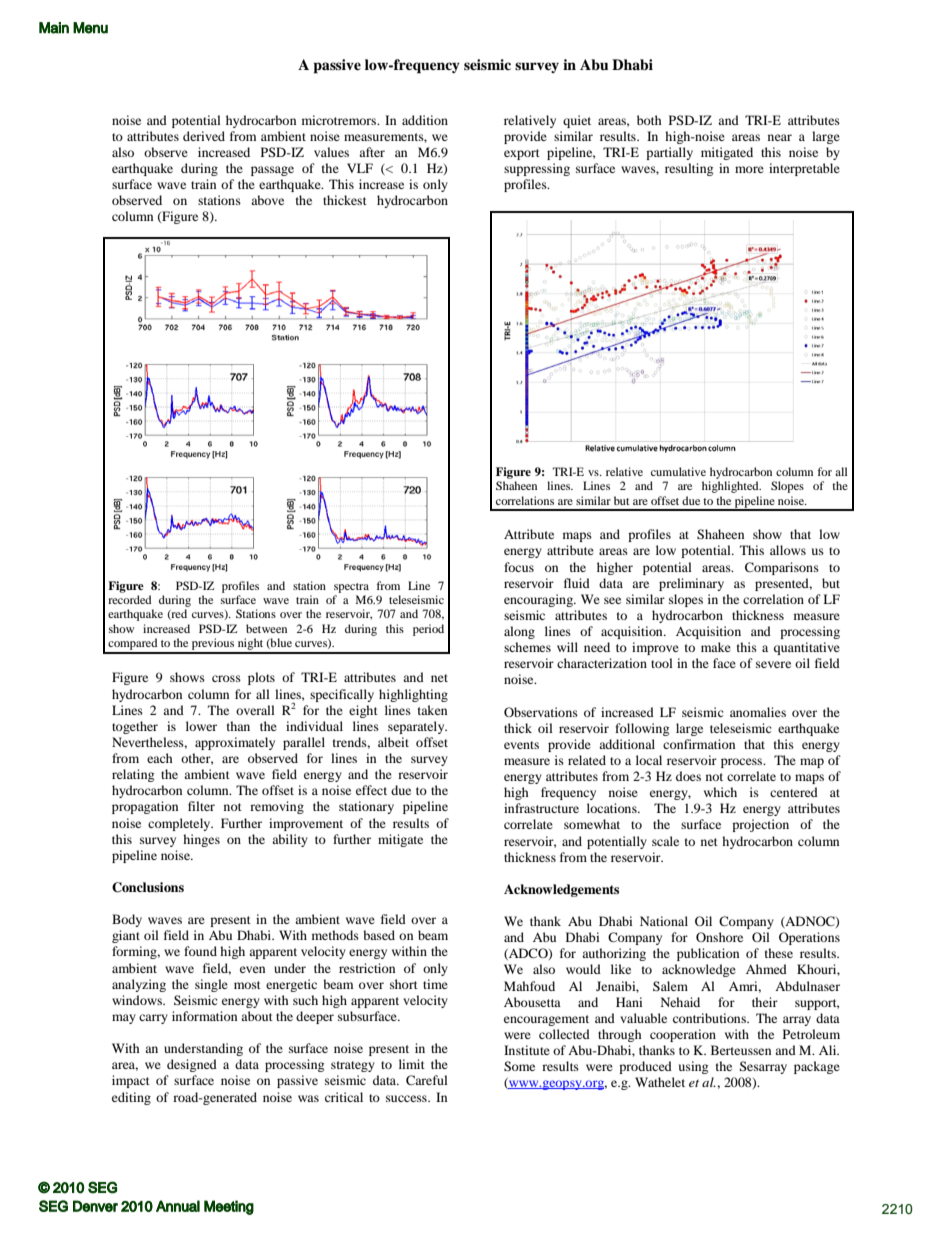  Describe the element at coordinates (716, 647) in the screenshot. I see `make` at that location.
